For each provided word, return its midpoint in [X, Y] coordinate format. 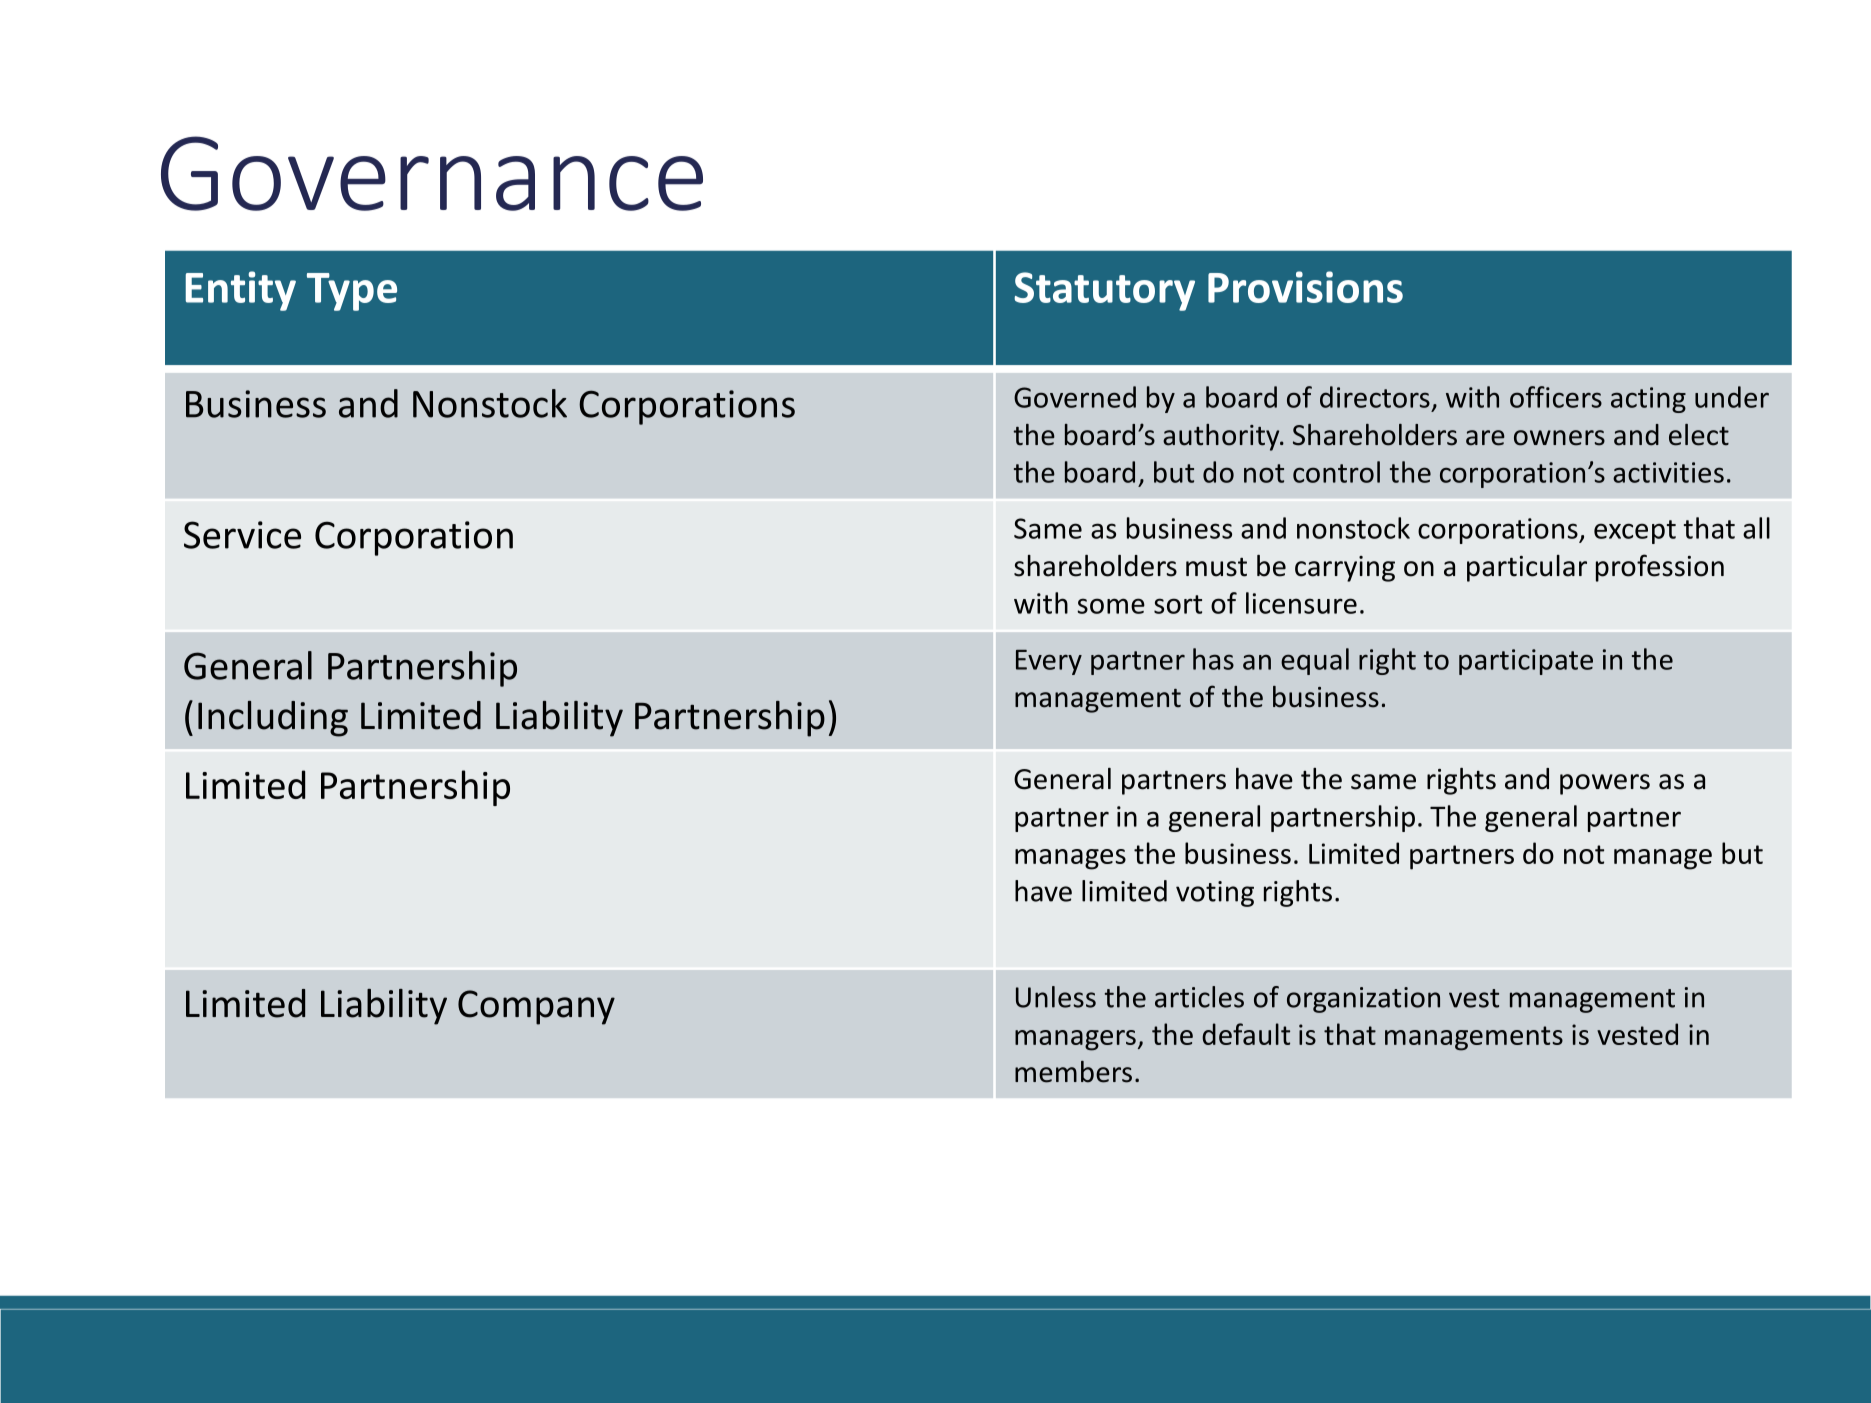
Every [1049, 662]
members [1073, 1072]
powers [1605, 784]
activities [1668, 472]
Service [242, 535]
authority [1222, 437]
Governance [432, 173]
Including [273, 719]
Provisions [1305, 287]
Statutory [1104, 291]
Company [536, 1007]
